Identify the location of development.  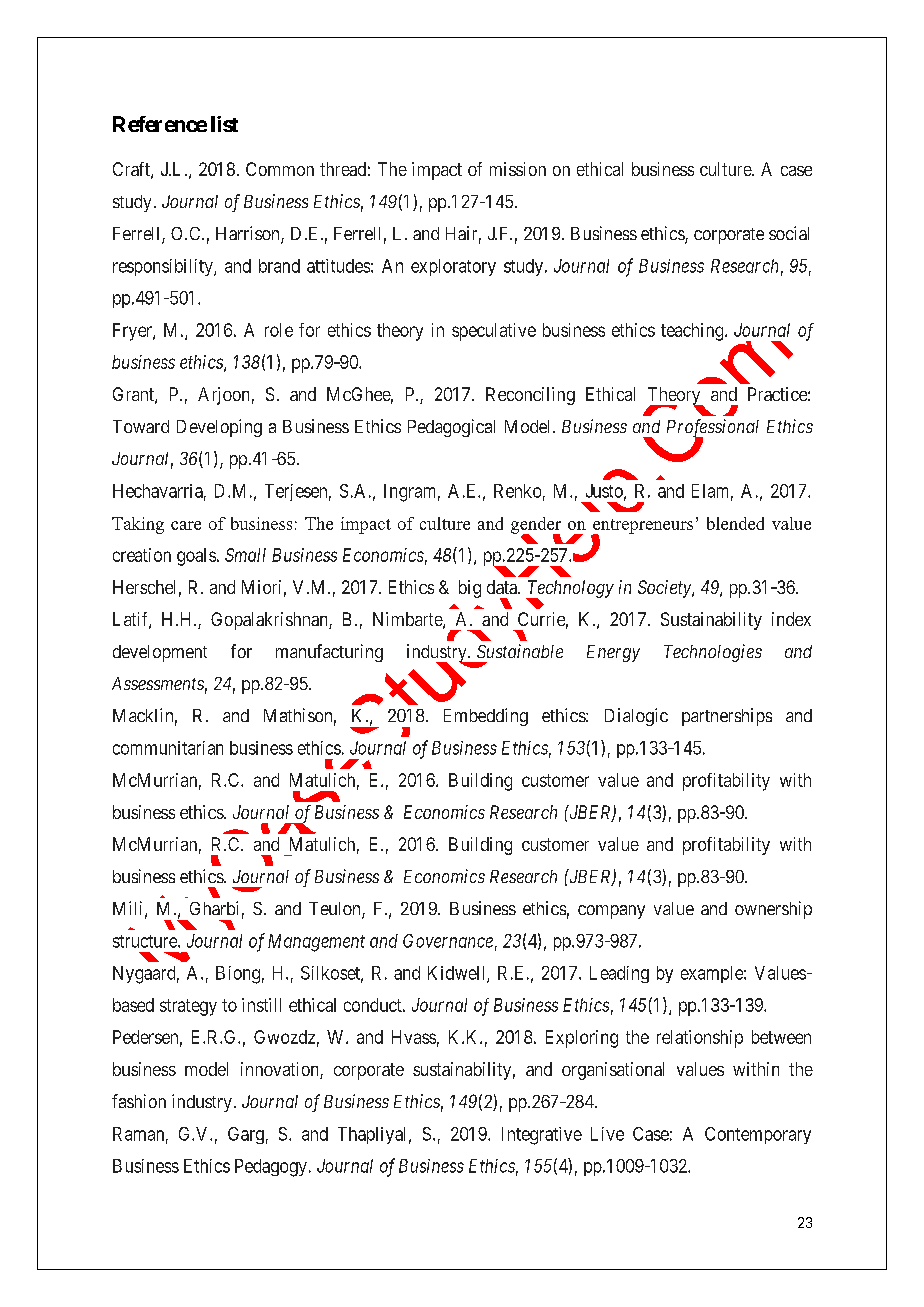
(160, 653).
